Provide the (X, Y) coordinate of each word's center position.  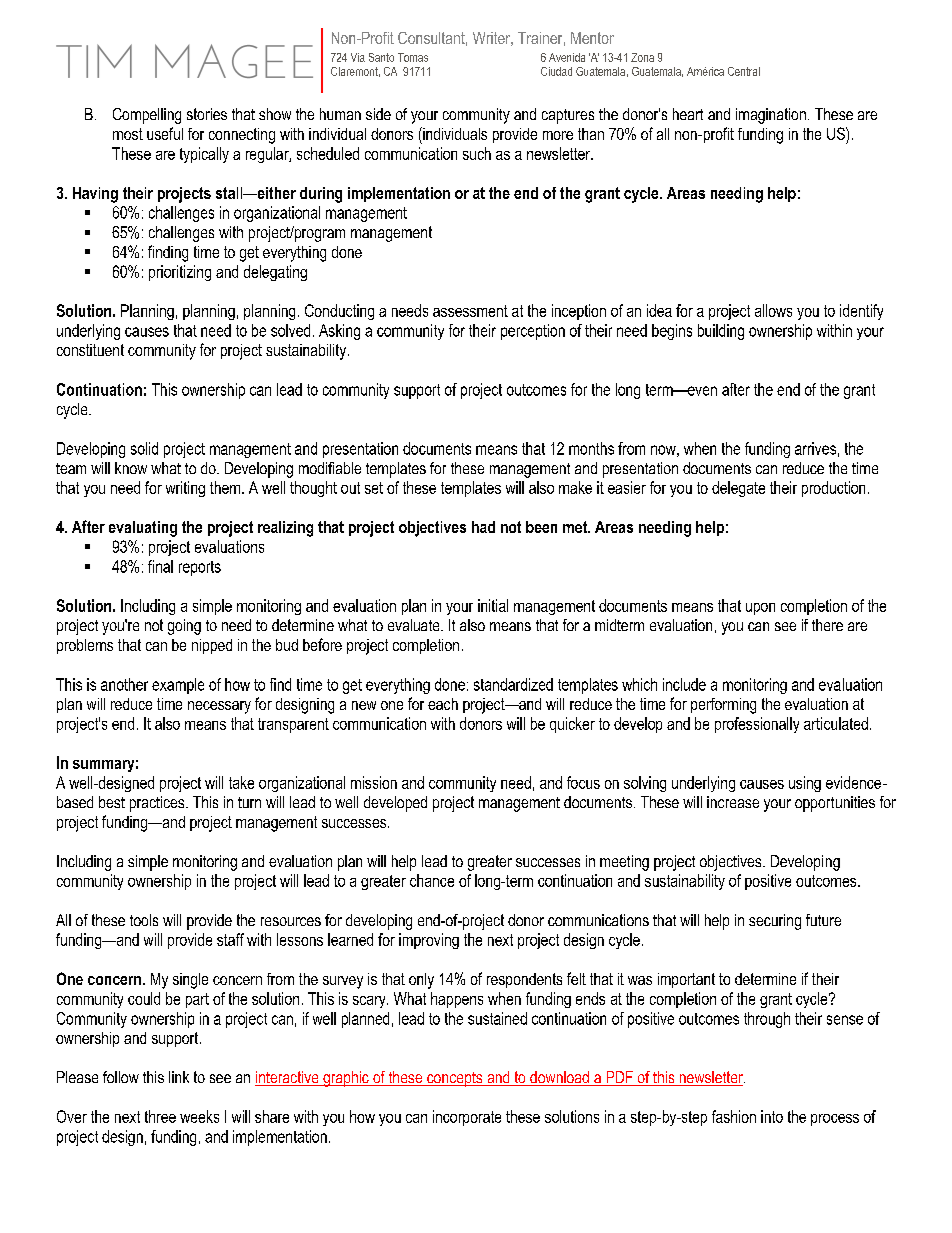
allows (773, 310)
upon (760, 609)
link (179, 1077)
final (160, 566)
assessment (470, 311)
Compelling (147, 116)
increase (733, 802)
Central (744, 71)
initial (493, 605)
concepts (455, 1079)
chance (432, 880)
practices (158, 804)
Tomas (413, 57)
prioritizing (180, 273)
